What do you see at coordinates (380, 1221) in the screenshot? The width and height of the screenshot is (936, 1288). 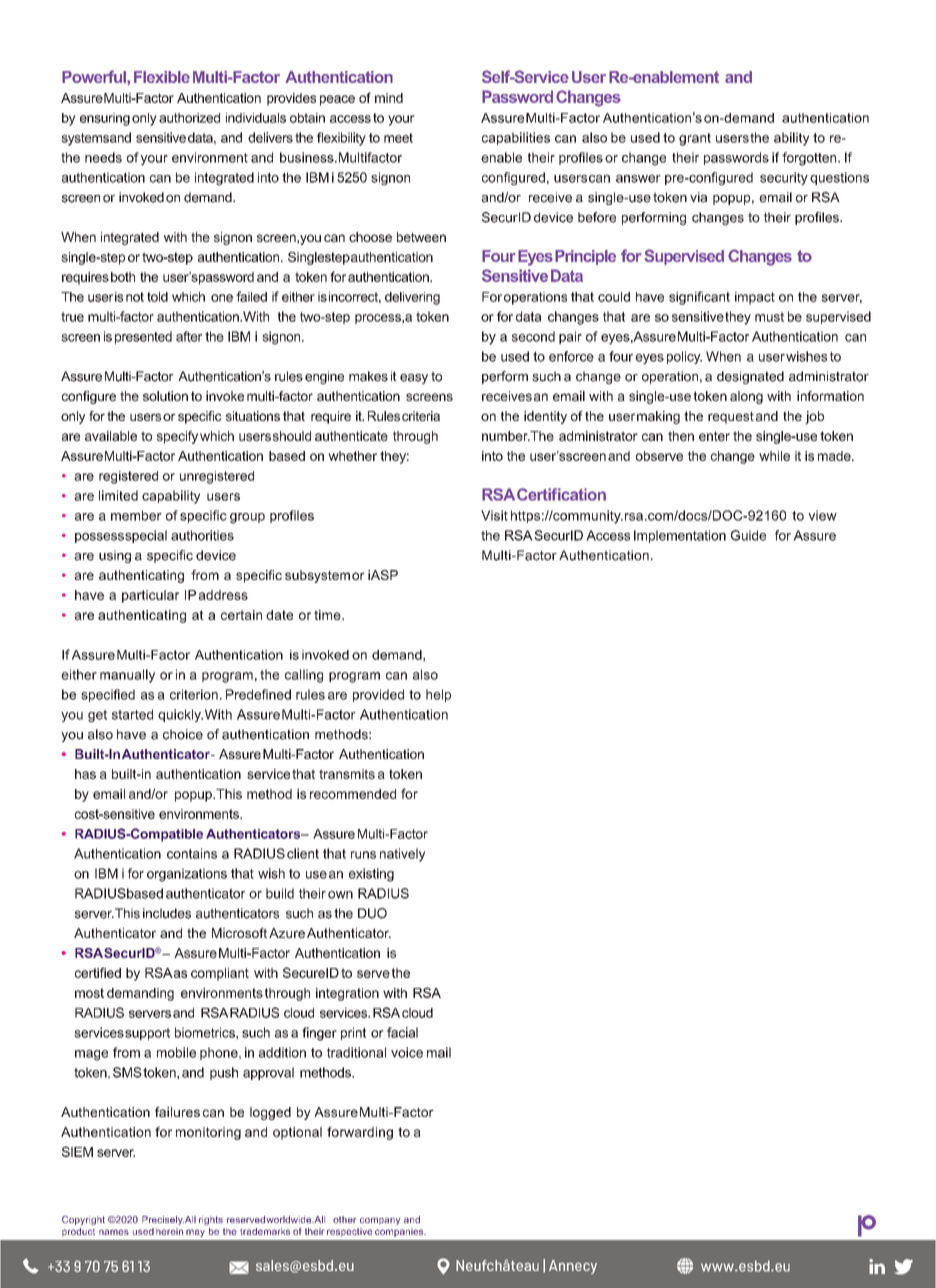 I see `company` at bounding box center [380, 1221].
